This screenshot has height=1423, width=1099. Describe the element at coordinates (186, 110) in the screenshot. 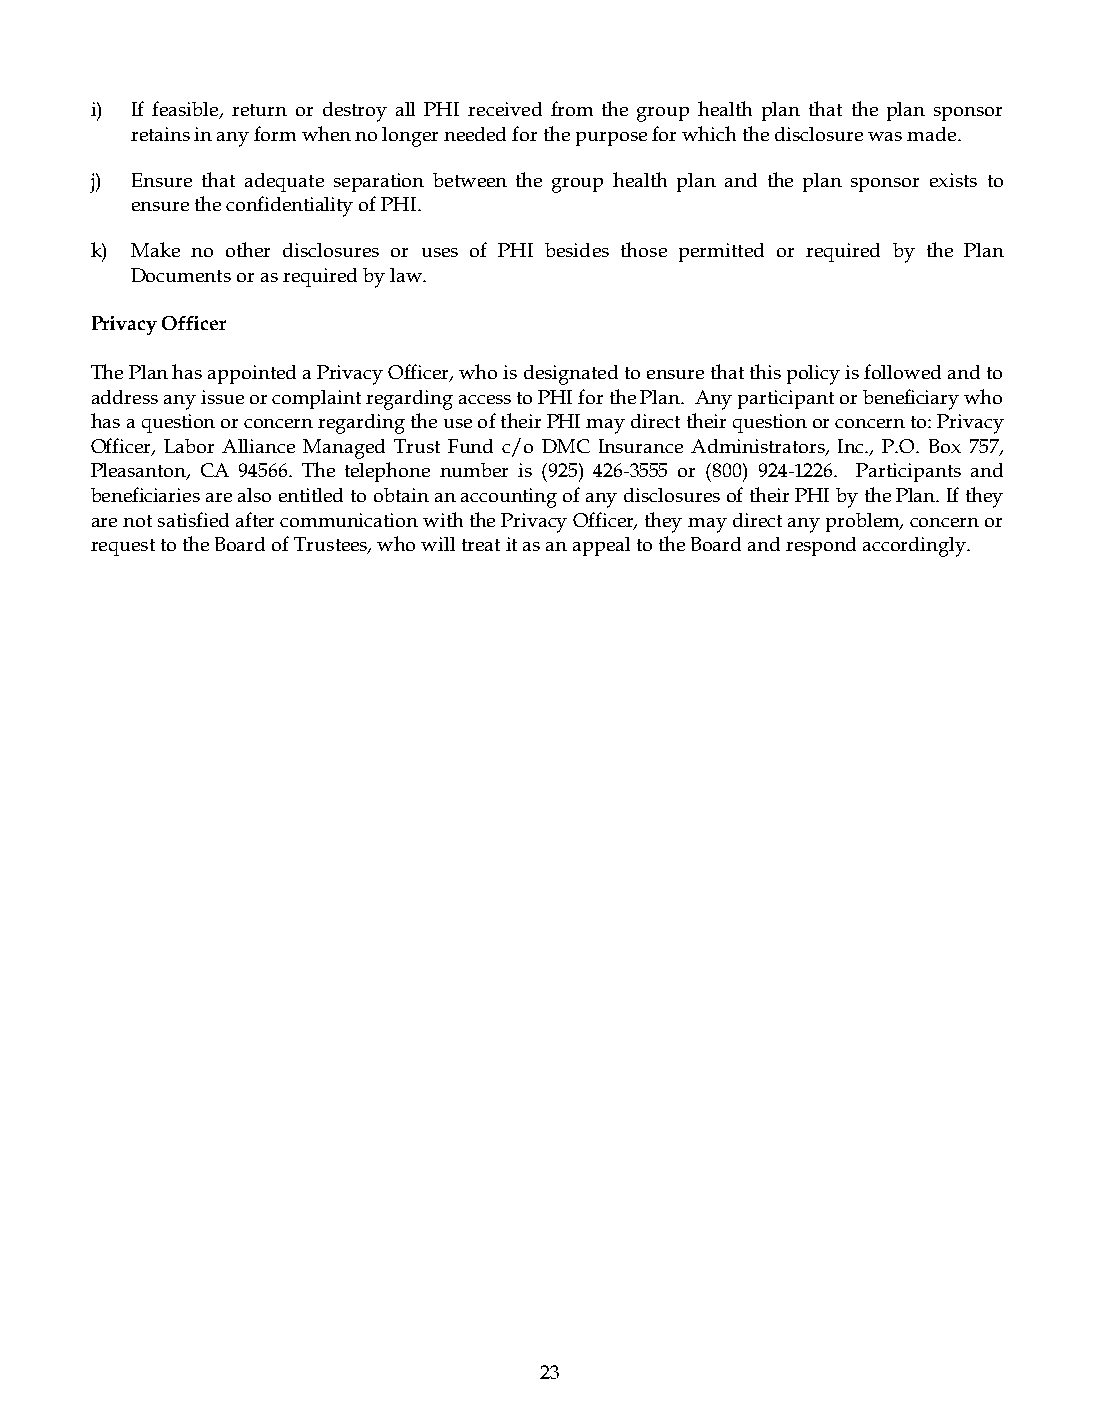

I see `feasible` at that location.
